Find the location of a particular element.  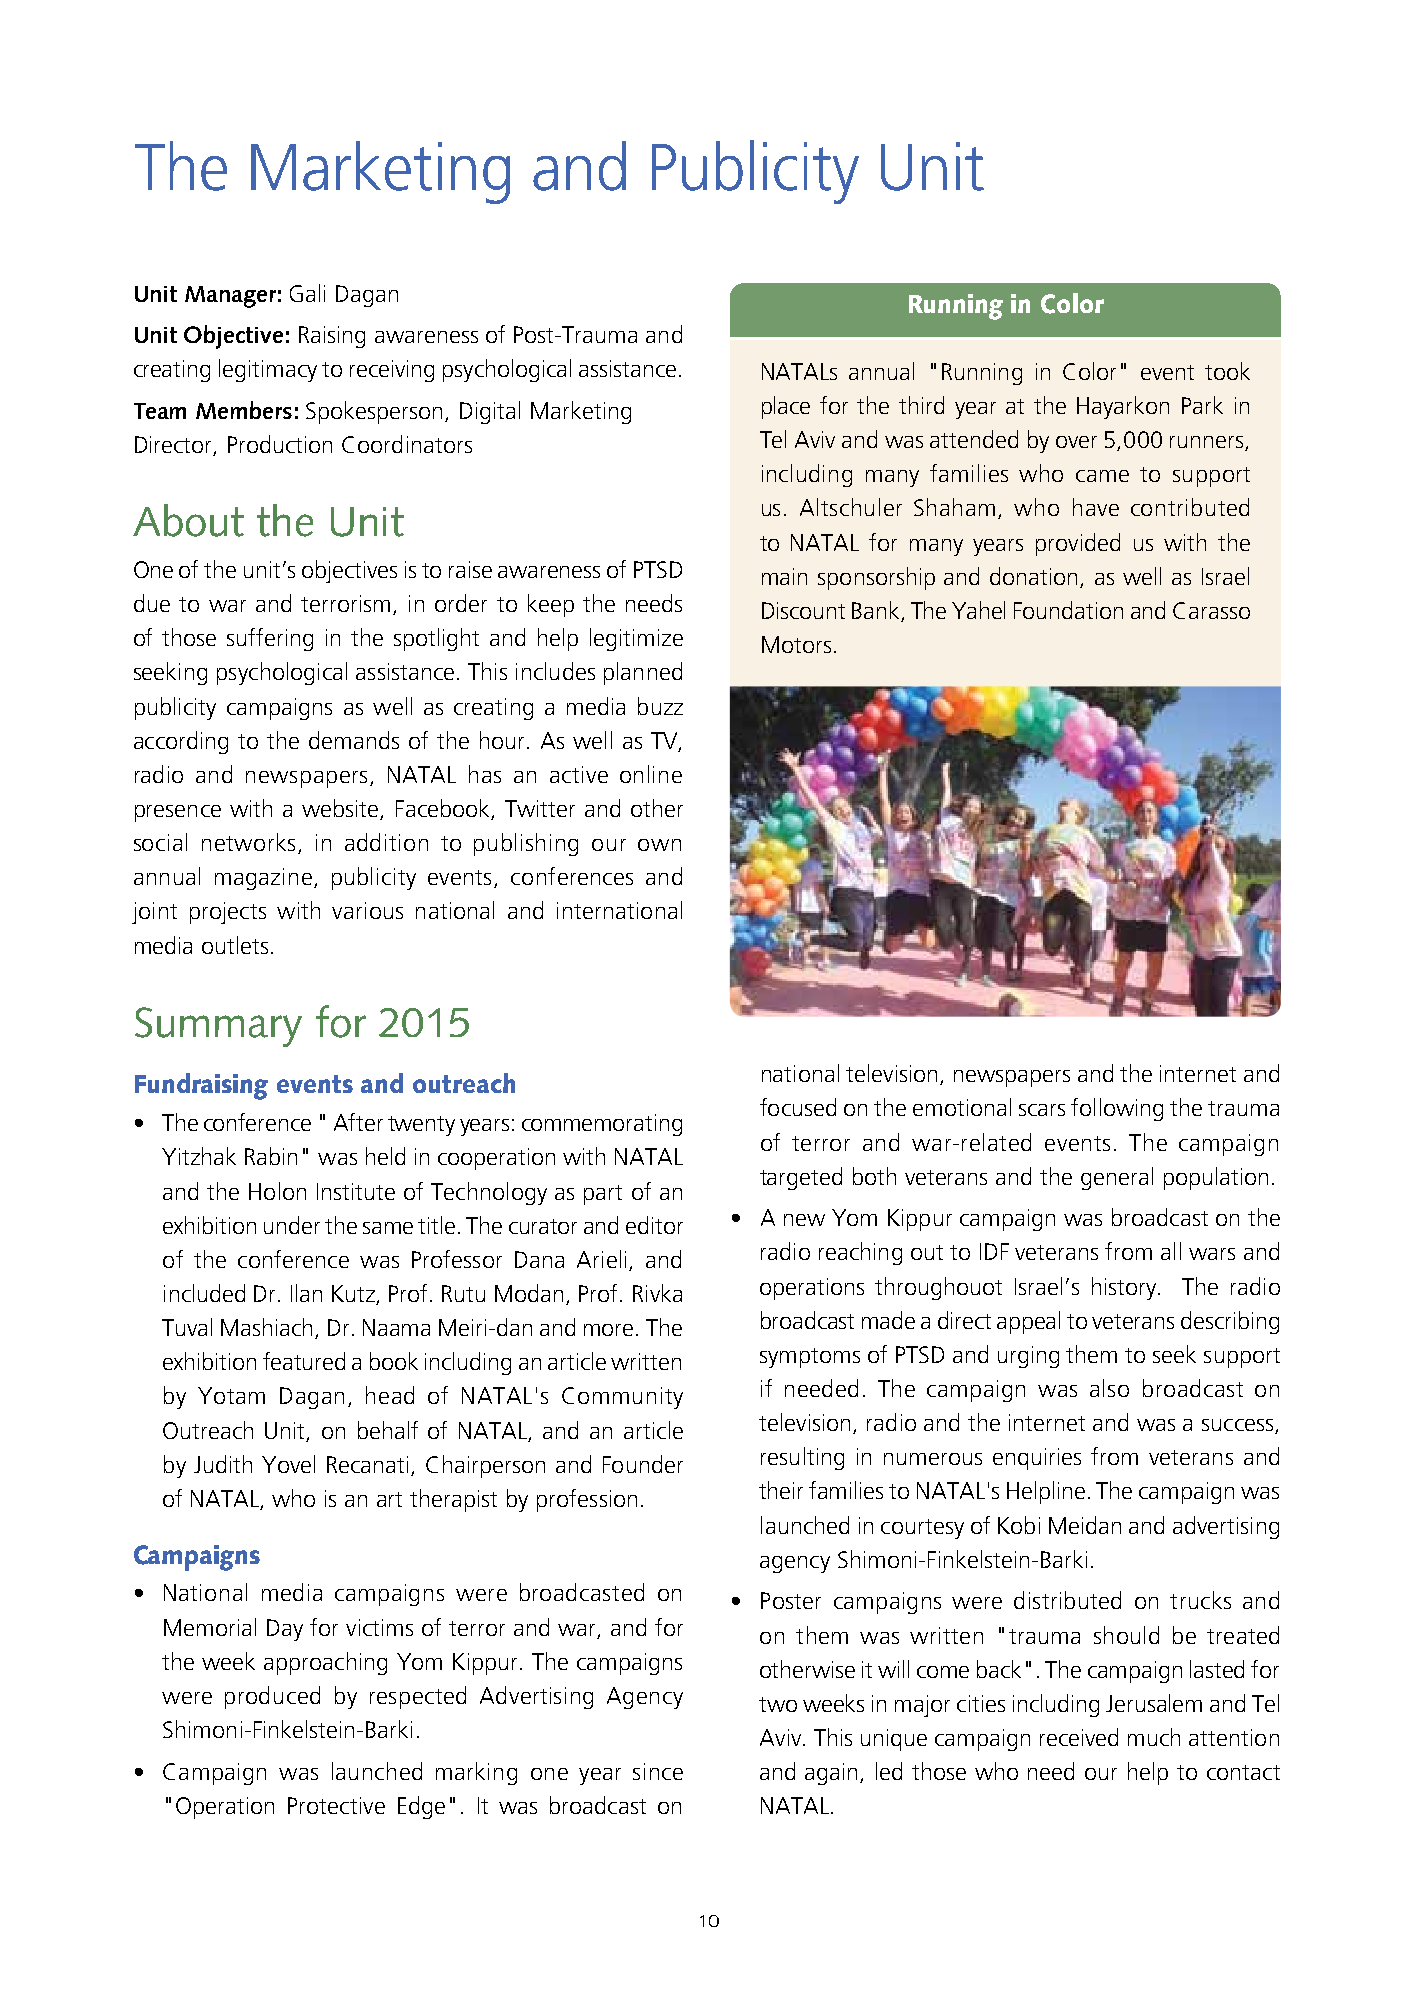

following is located at coordinates (1117, 1109).
